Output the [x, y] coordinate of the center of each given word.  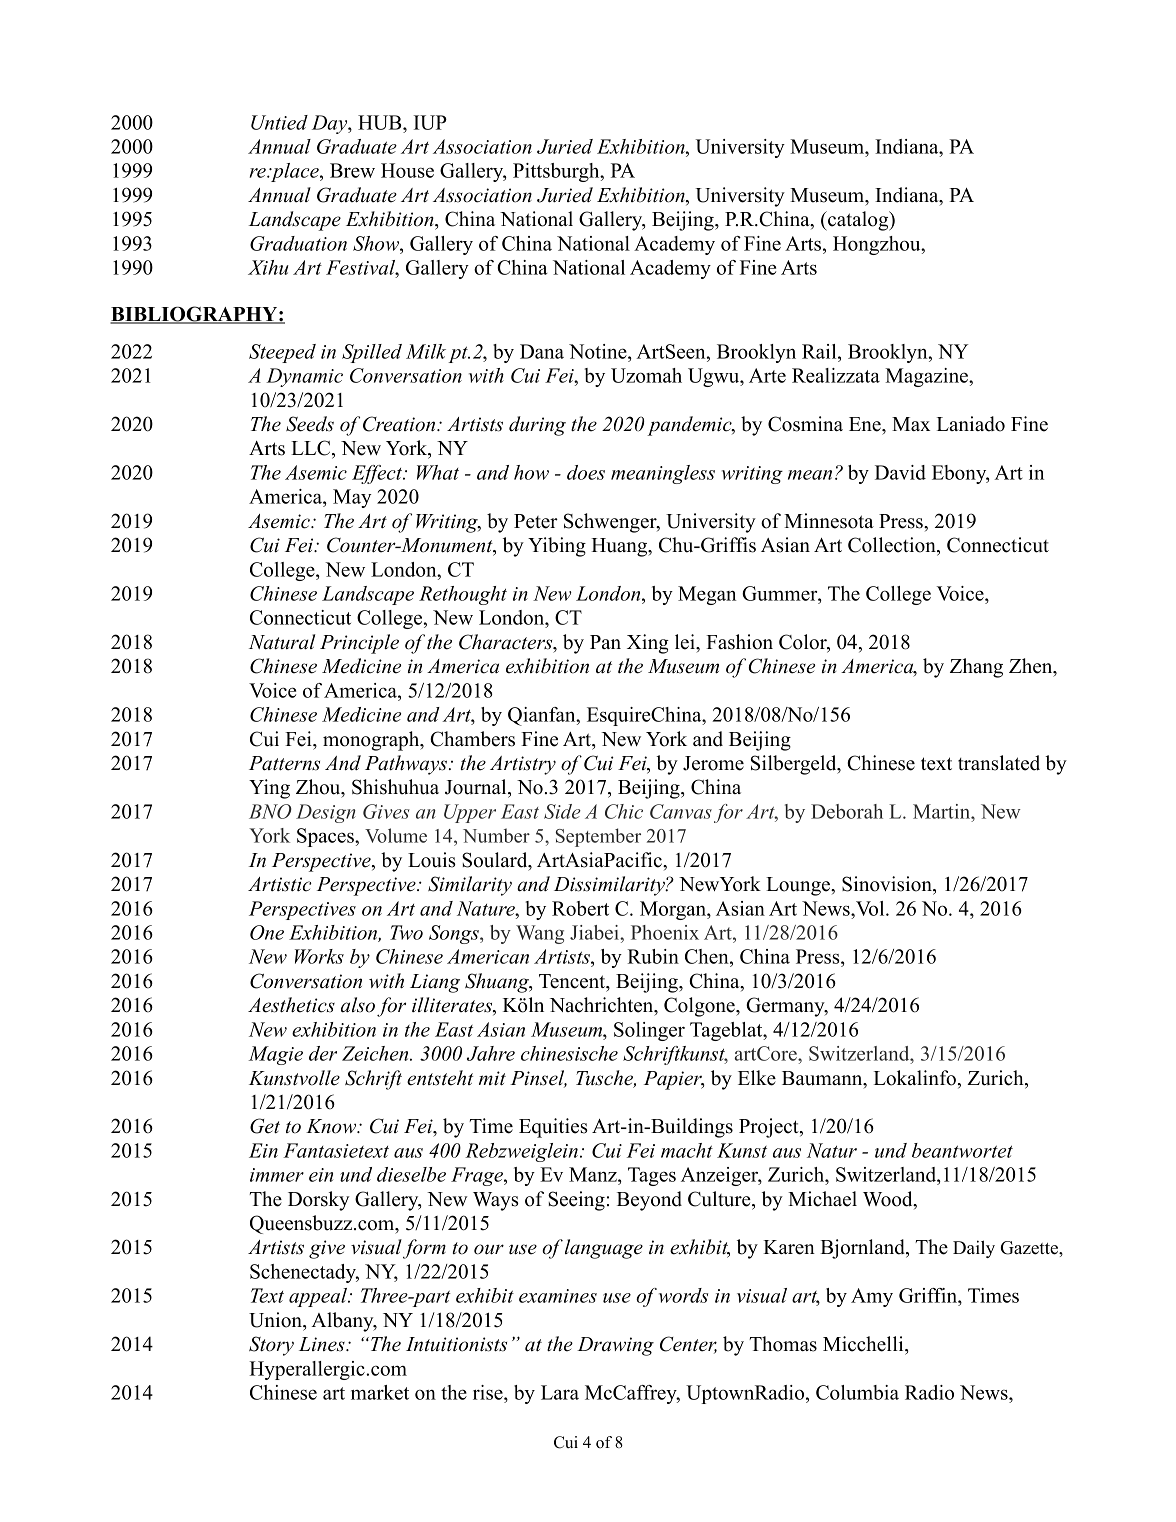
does [586, 472]
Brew [352, 170]
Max [911, 424]
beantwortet [962, 1150]
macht [687, 1150]
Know [332, 1126]
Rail [820, 351]
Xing [648, 644]
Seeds [310, 424]
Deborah [847, 811]
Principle [359, 644]
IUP [430, 122]
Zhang [976, 668]
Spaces [326, 837]
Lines [323, 1344]
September [598, 837]
